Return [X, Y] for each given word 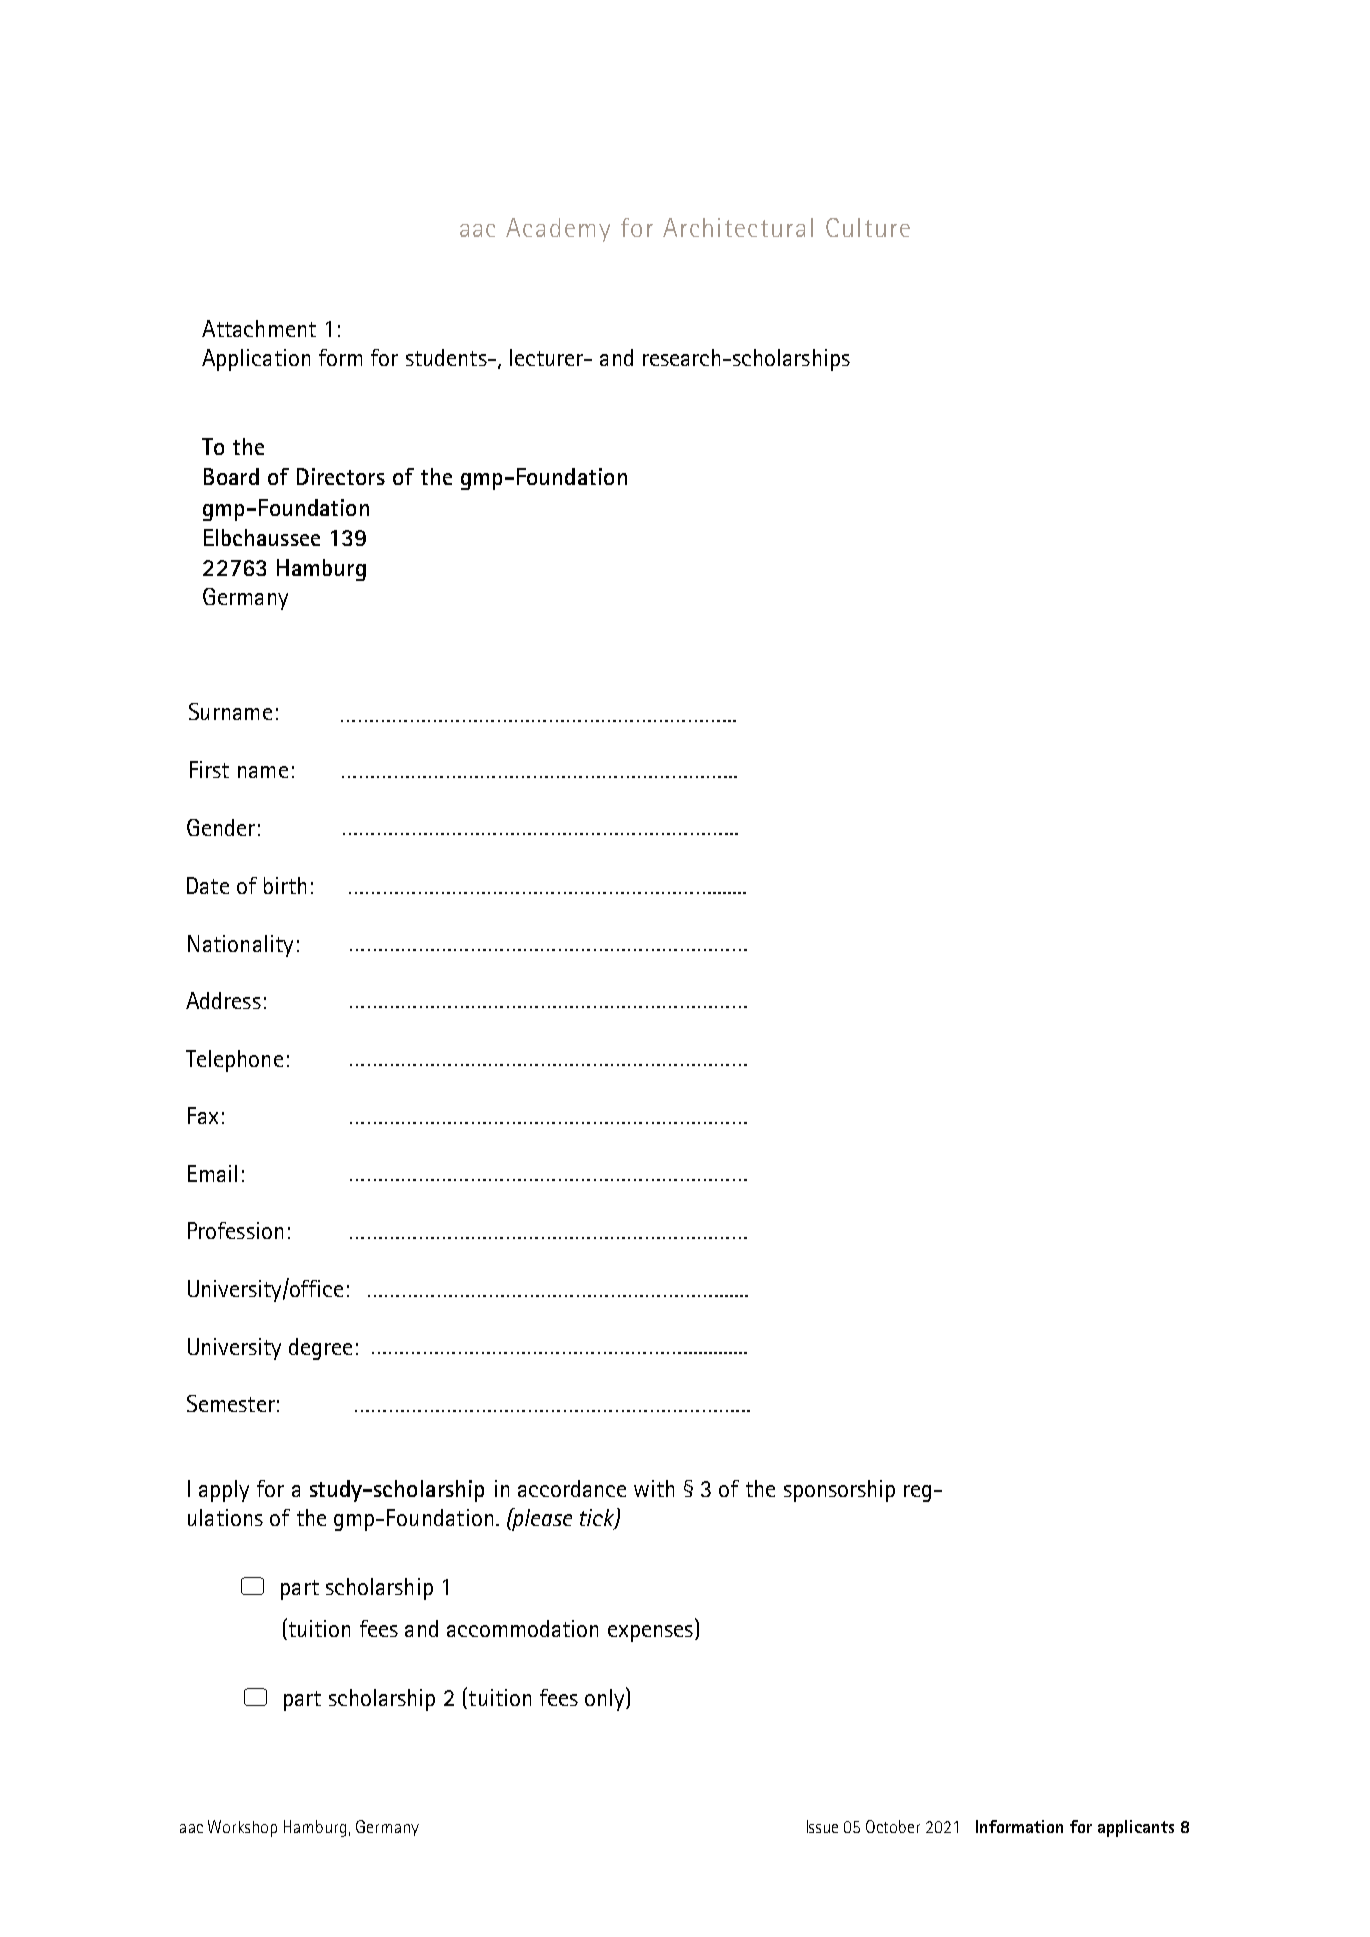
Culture [868, 227]
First [209, 769]
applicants [1136, 1828]
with [654, 1488]
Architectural [738, 227]
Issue [822, 1826]
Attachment [259, 328]
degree [320, 1349]
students [447, 357]
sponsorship [839, 1491]
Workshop [242, 1828]
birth [285, 885]
